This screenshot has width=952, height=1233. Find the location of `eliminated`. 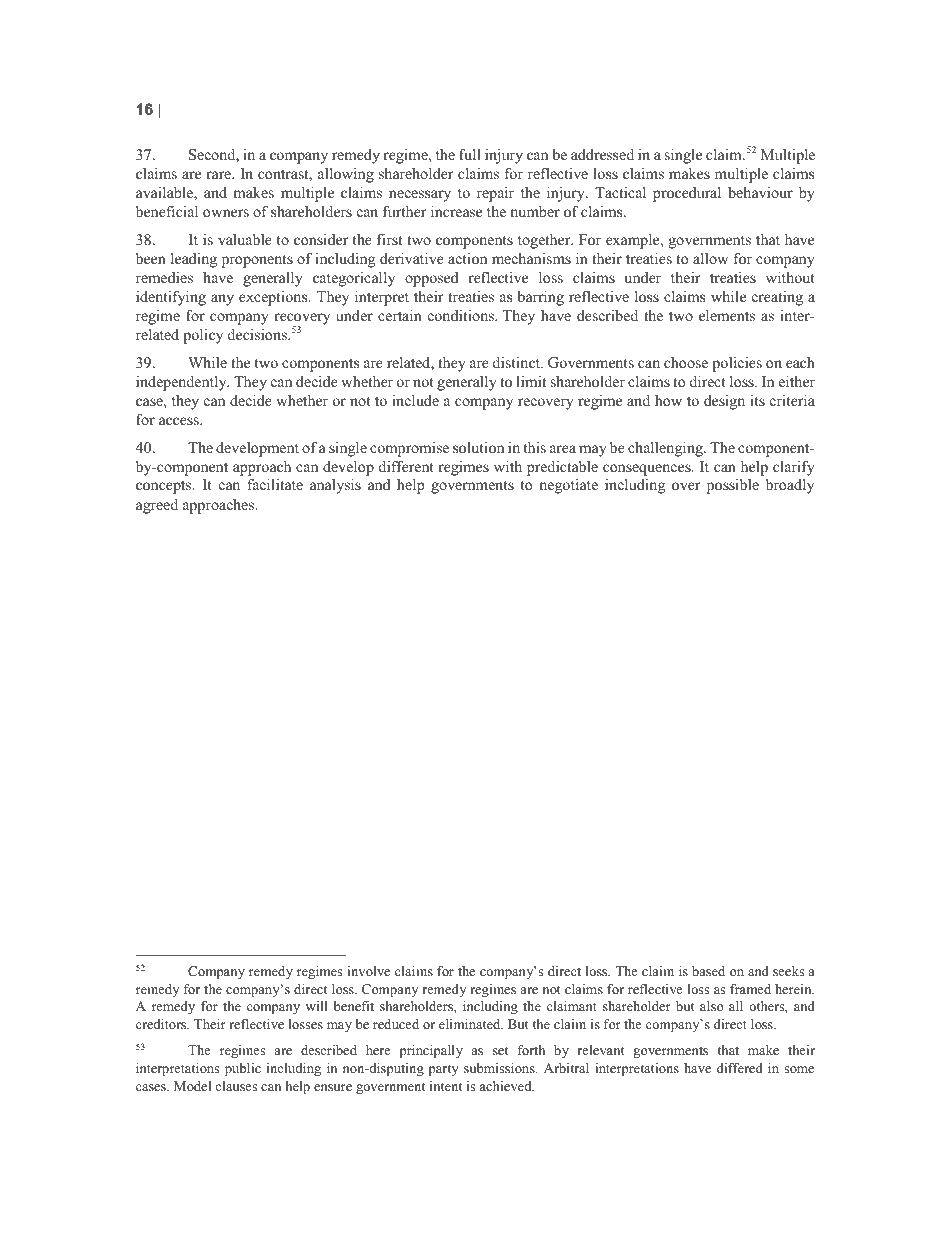

eliminated is located at coordinates (471, 1024).
